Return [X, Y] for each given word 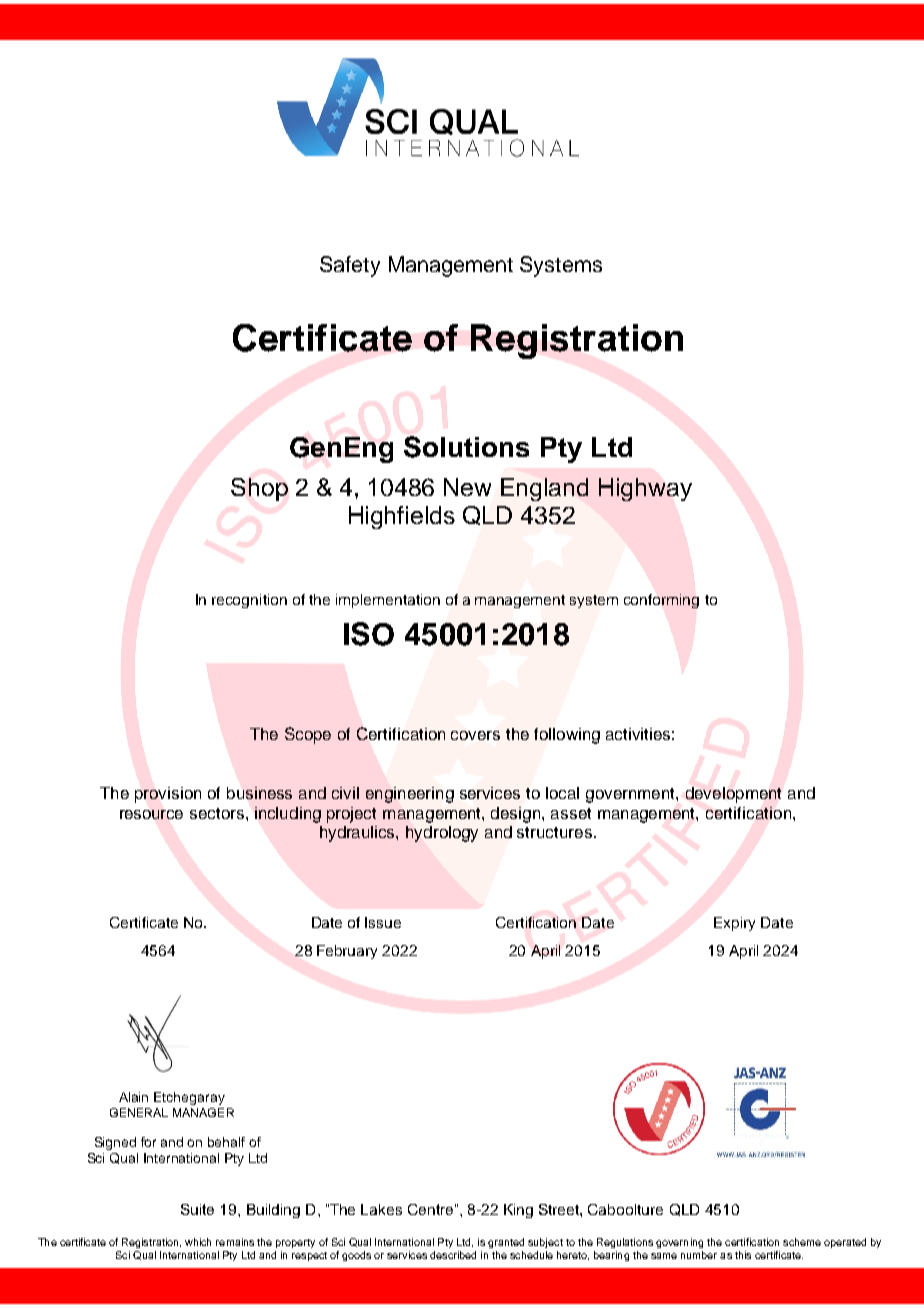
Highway [645, 489]
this [743, 1255]
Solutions [466, 447]
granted [506, 1243]
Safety [350, 266]
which [198, 1242]
